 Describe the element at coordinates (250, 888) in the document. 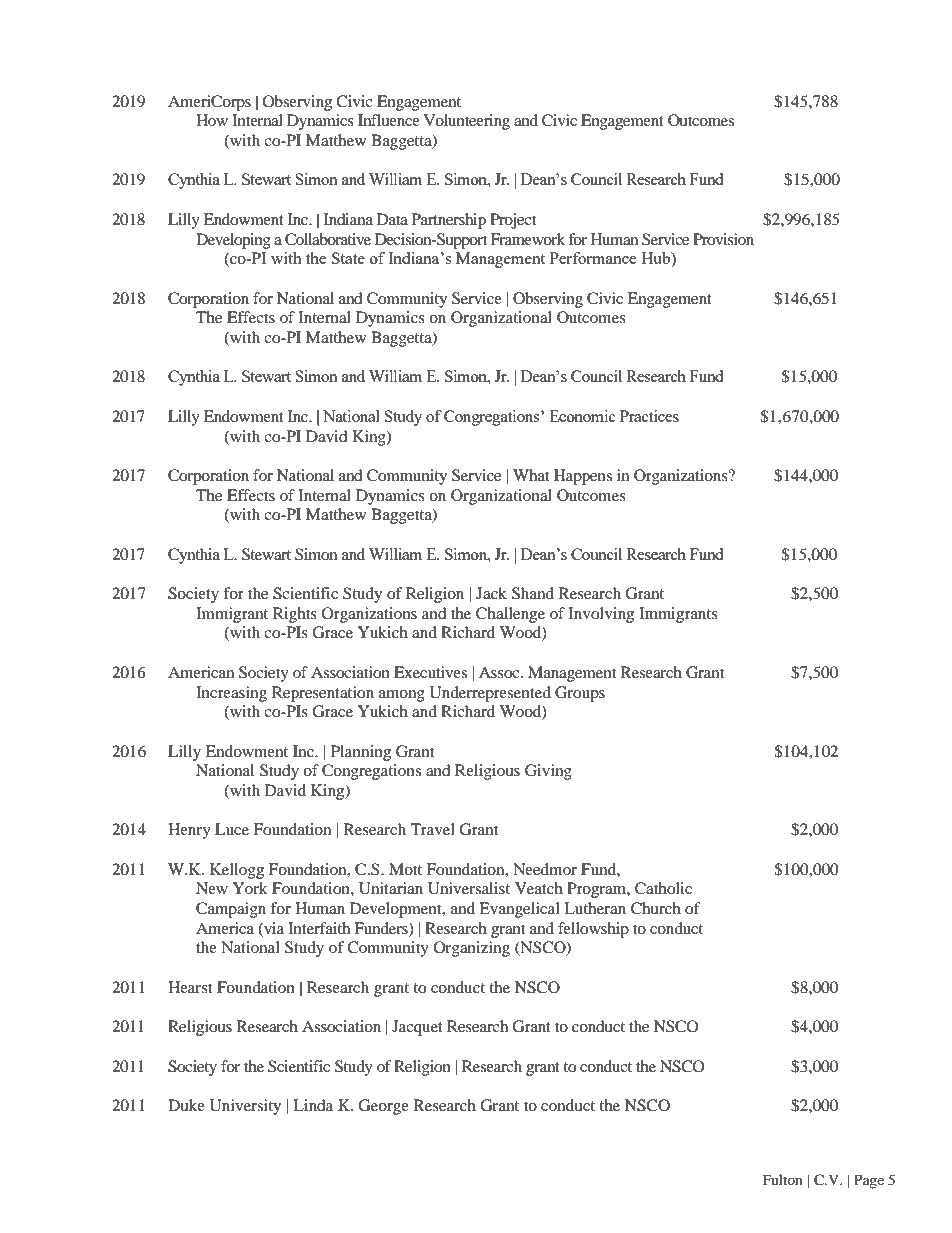

I see `York` at that location.
